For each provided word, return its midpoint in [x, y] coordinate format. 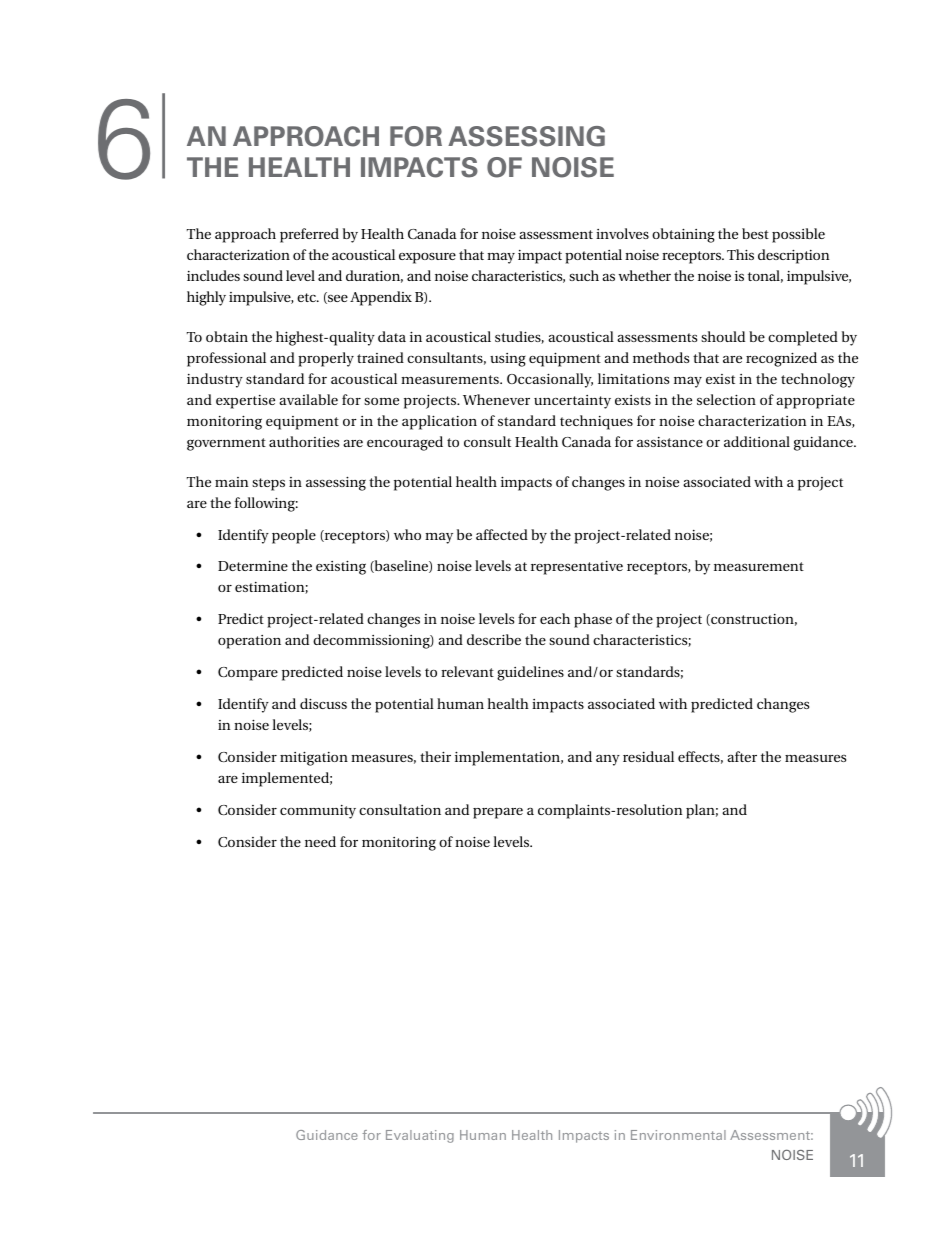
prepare [498, 813]
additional [757, 441]
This [740, 254]
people [294, 536]
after [742, 756]
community [318, 812]
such [584, 275]
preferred [309, 235]
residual [648, 756]
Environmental [678, 1135]
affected [502, 534]
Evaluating [420, 1136]
